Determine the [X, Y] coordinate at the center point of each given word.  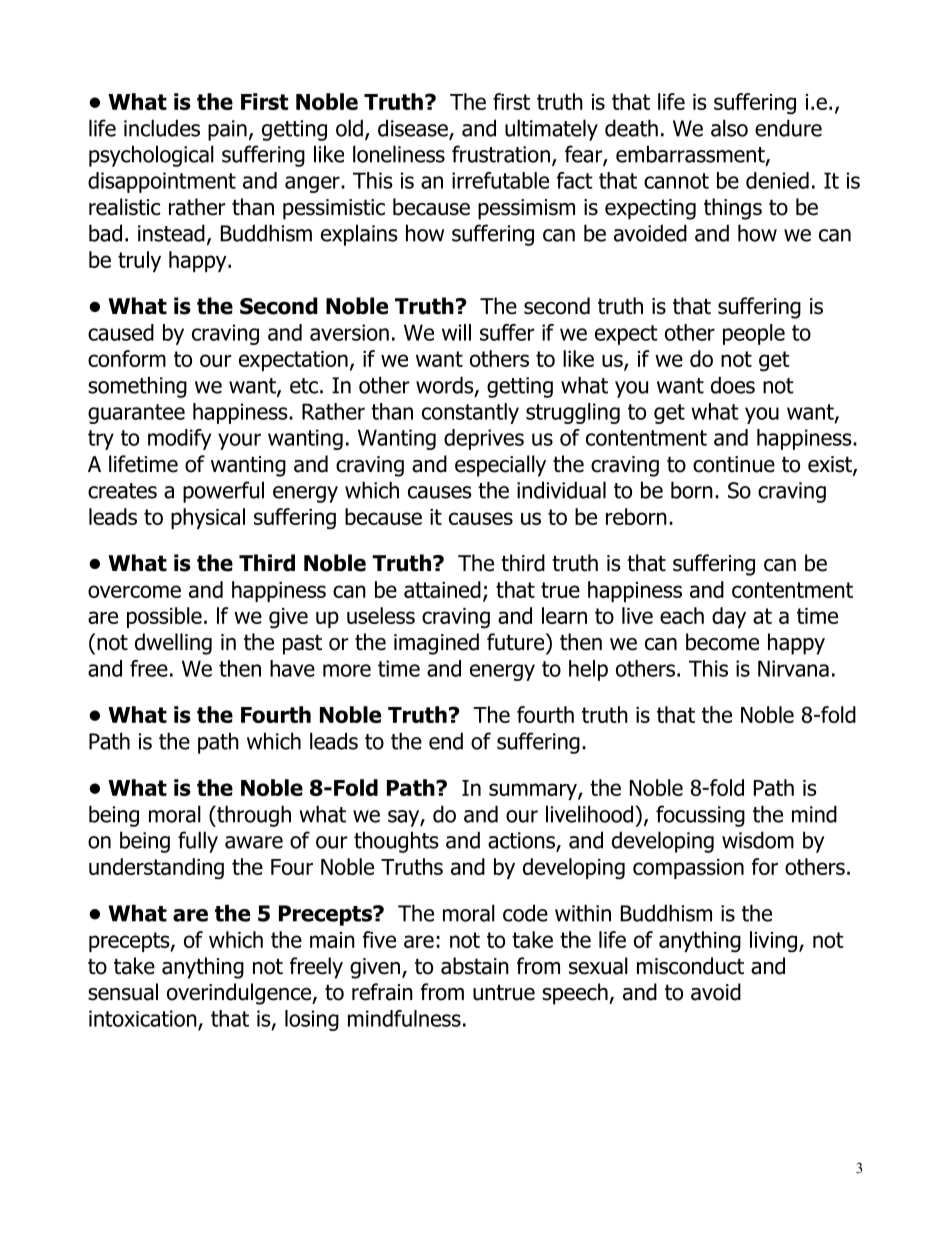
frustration [501, 154]
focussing [700, 816]
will [456, 332]
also [729, 128]
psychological [151, 156]
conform [127, 358]
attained [442, 589]
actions [522, 841]
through [253, 816]
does [733, 385]
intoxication [144, 1019]
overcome [134, 591]
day [729, 617]
